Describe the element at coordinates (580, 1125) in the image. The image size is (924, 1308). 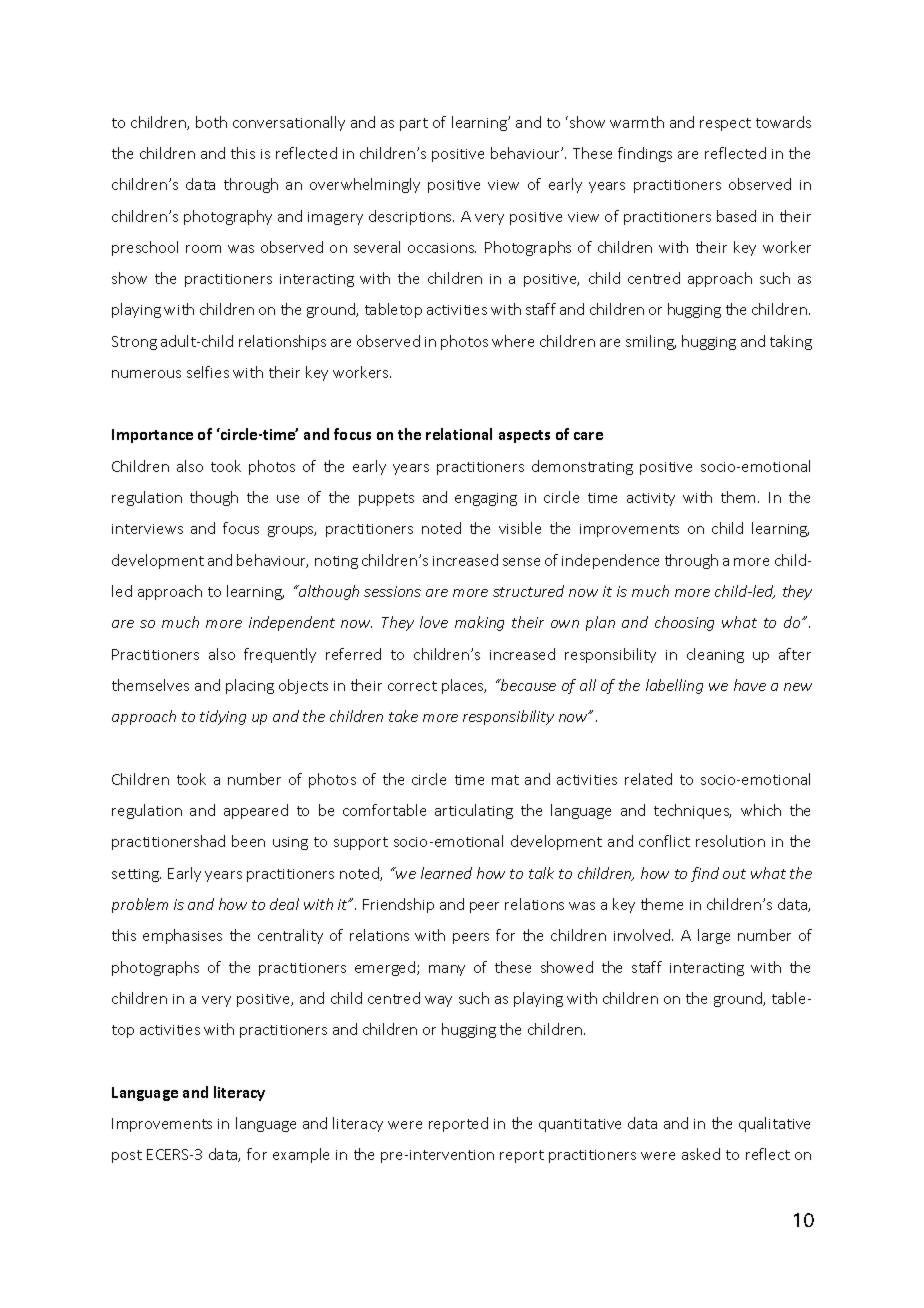
I see `quantitative` at that location.
